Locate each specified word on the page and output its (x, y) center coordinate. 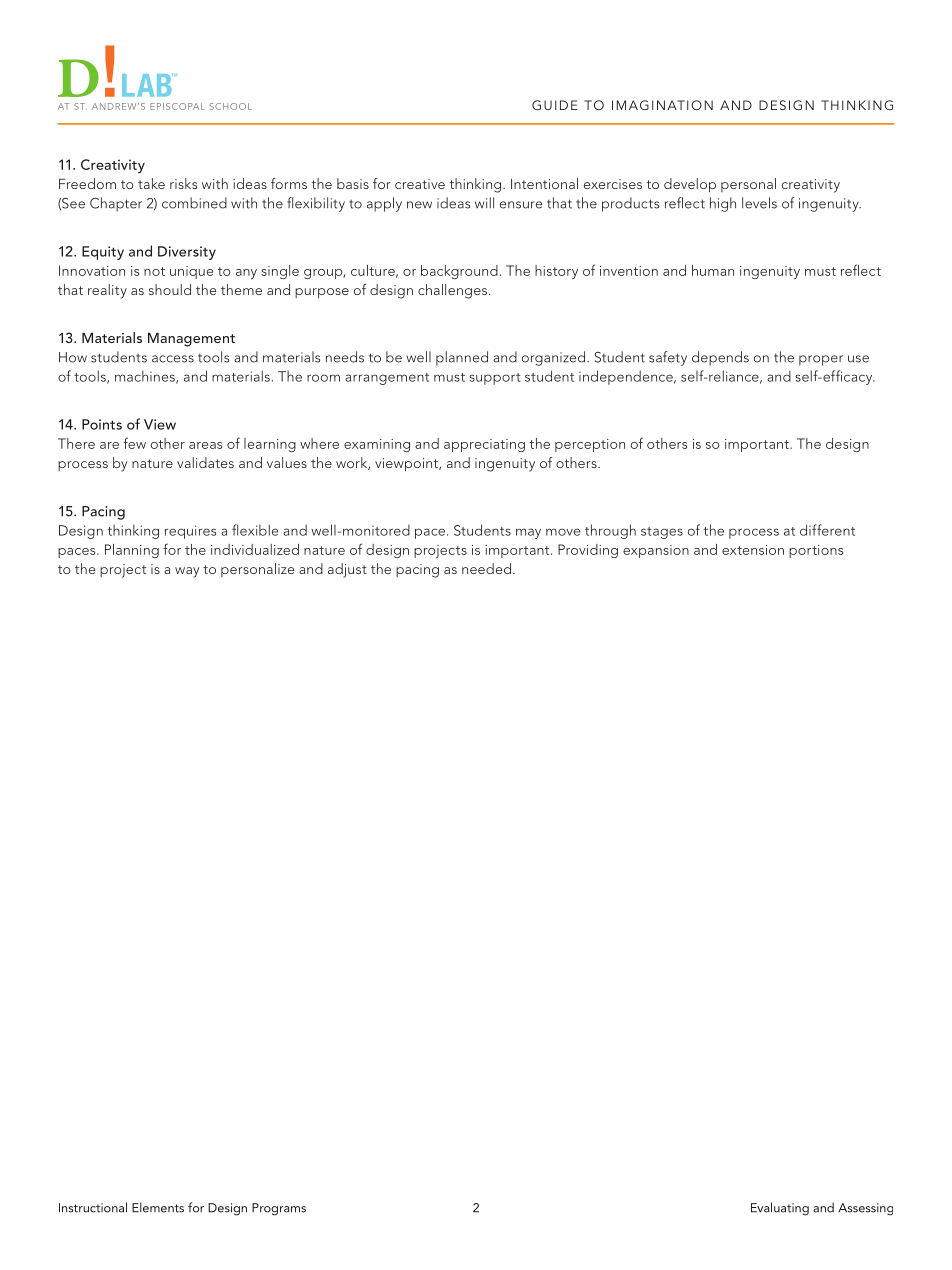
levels (759, 203)
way (187, 572)
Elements (158, 1207)
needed (486, 568)
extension (753, 550)
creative (420, 184)
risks (183, 183)
